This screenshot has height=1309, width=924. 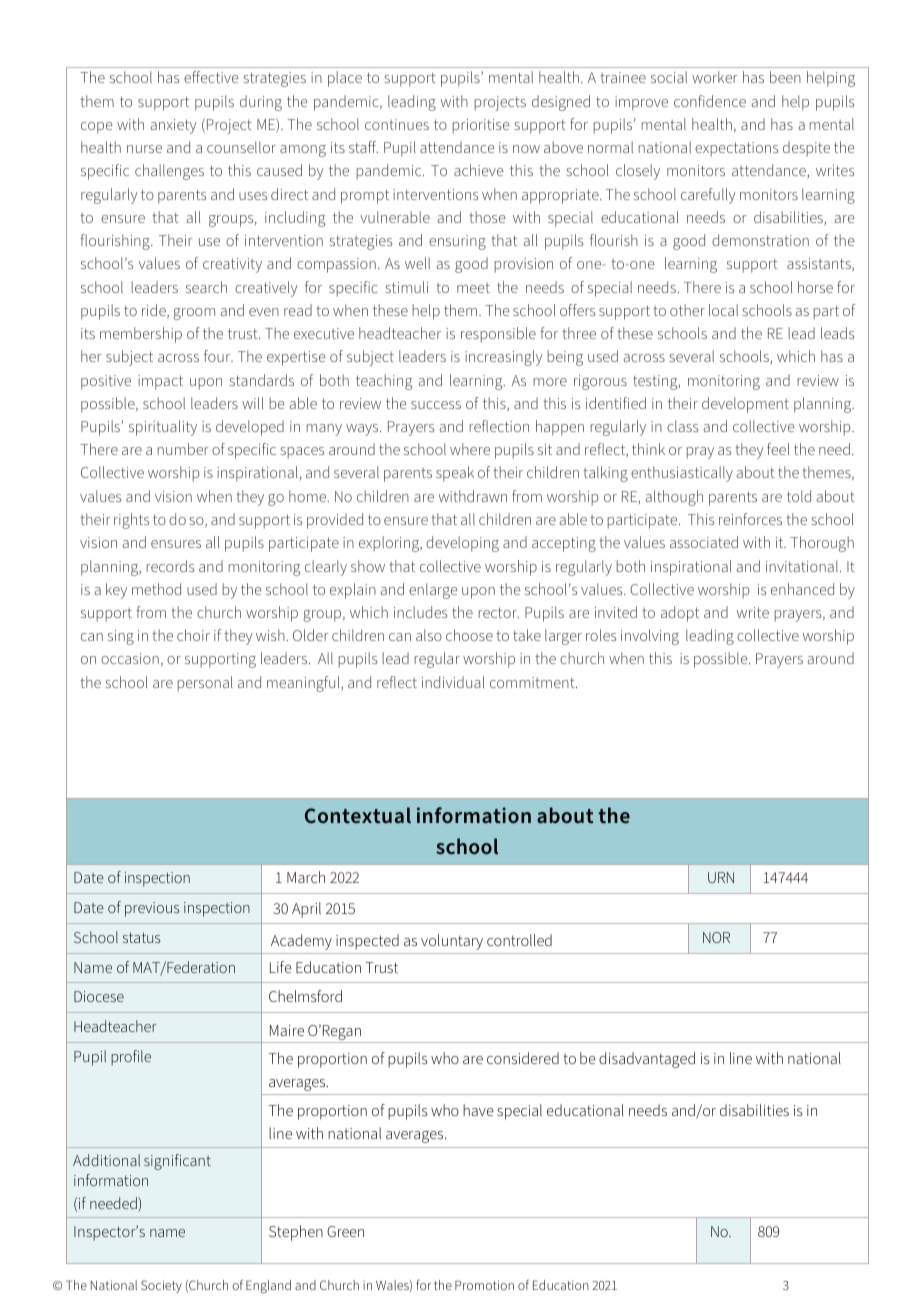 I want to click on success, so click(x=436, y=405).
